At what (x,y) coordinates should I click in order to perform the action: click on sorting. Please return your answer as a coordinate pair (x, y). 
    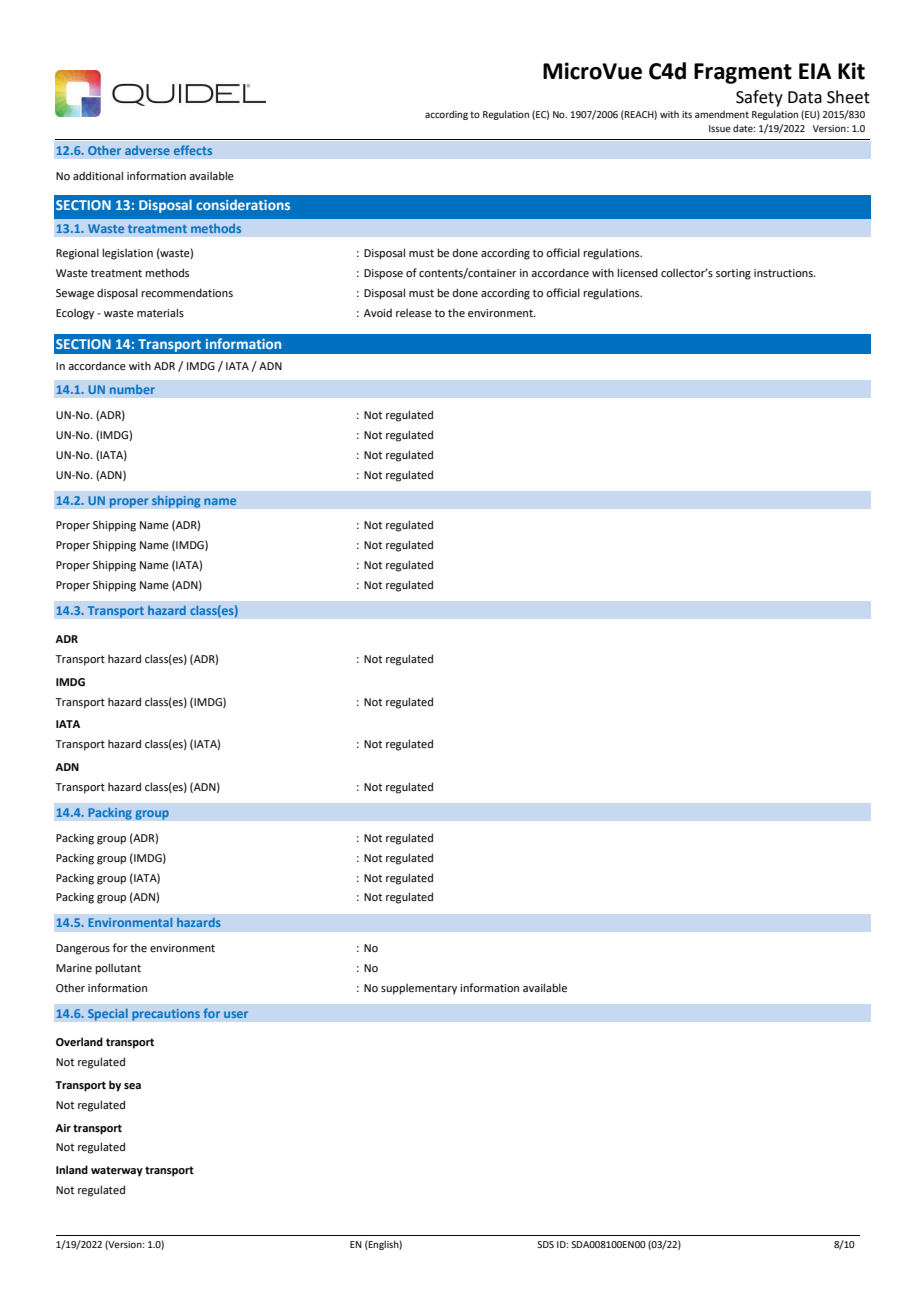
    Looking at the image, I should click on (733, 274).
